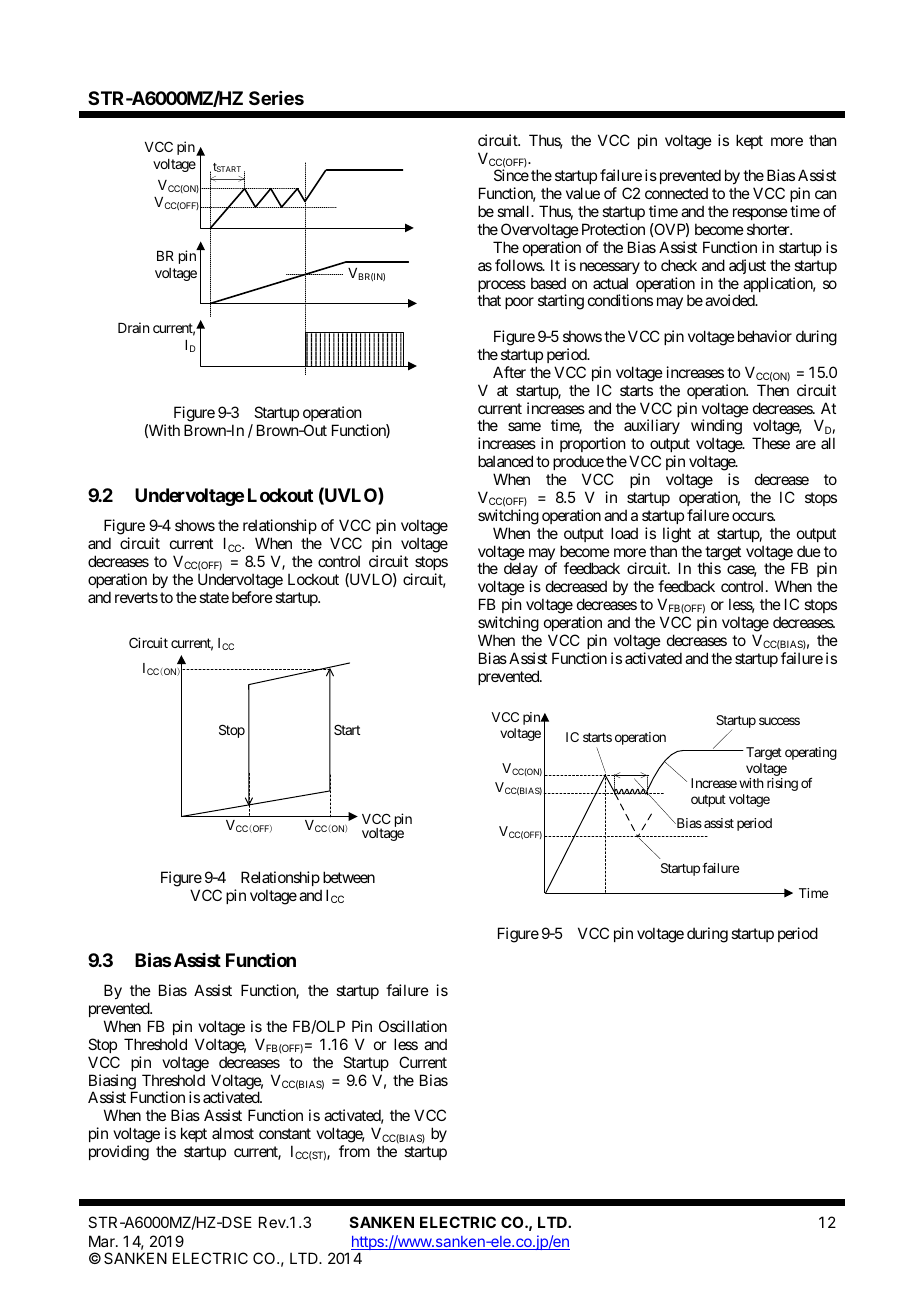 This screenshot has width=924, height=1308. I want to click on between, so click(349, 877).
